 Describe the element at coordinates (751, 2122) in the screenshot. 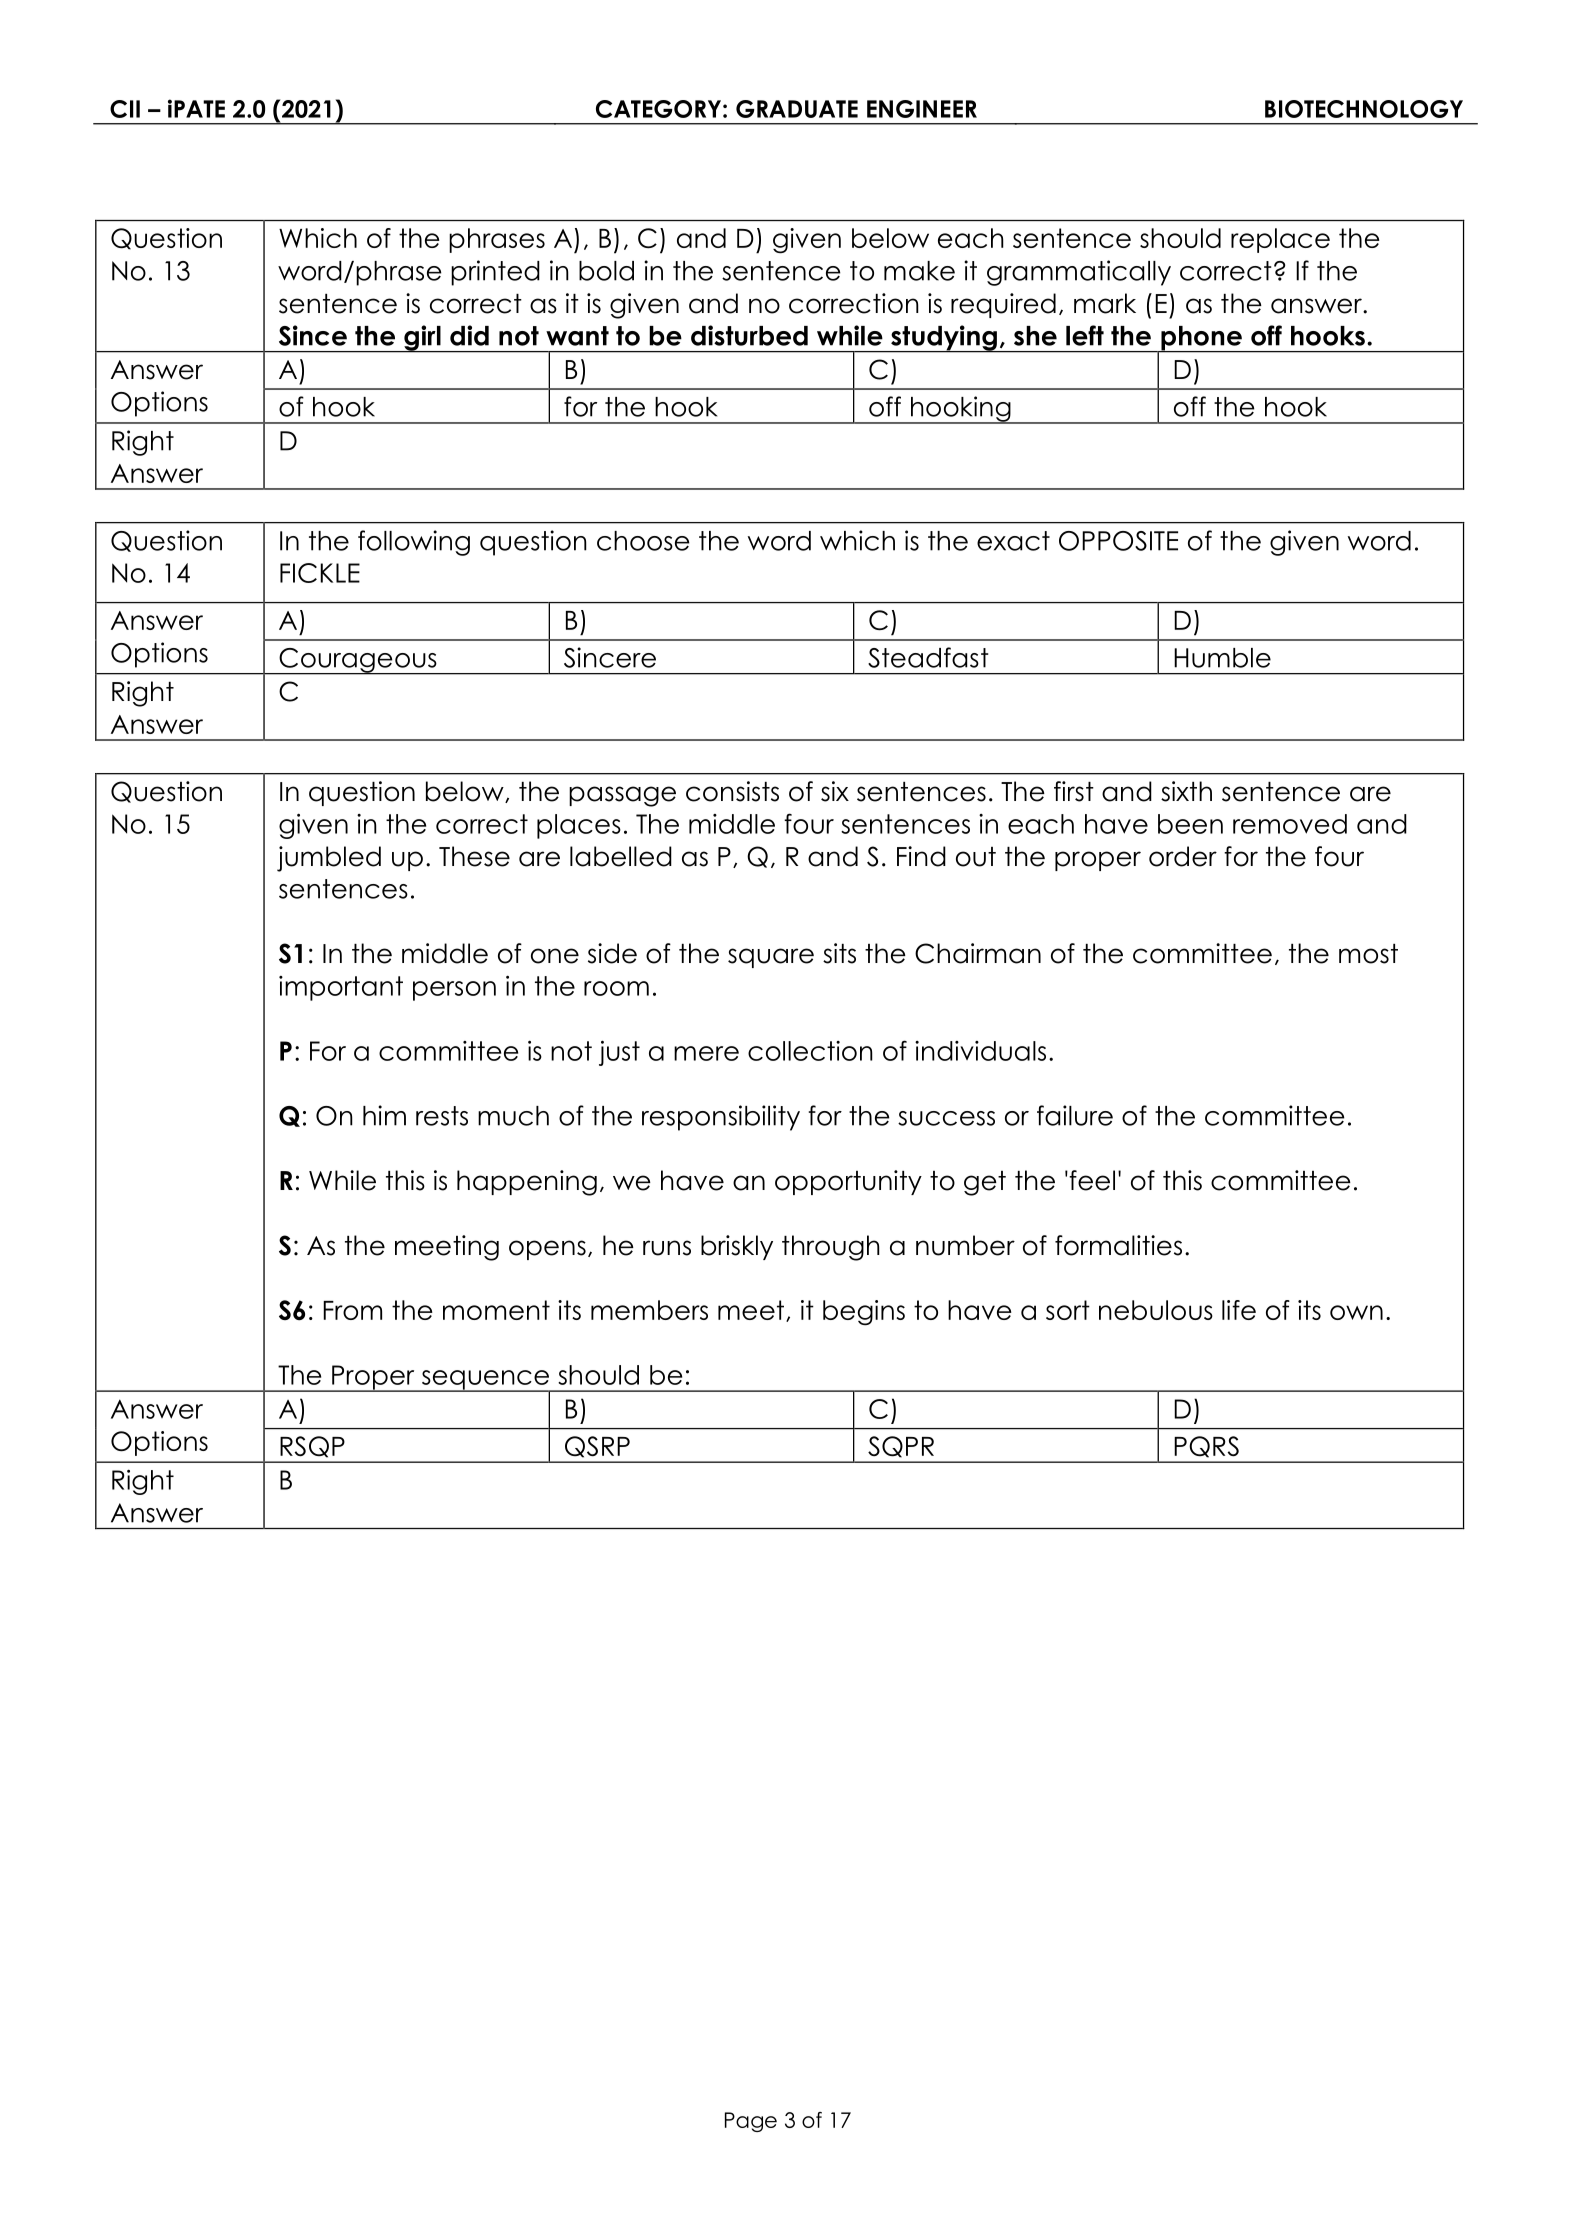

I see `Page` at that location.
